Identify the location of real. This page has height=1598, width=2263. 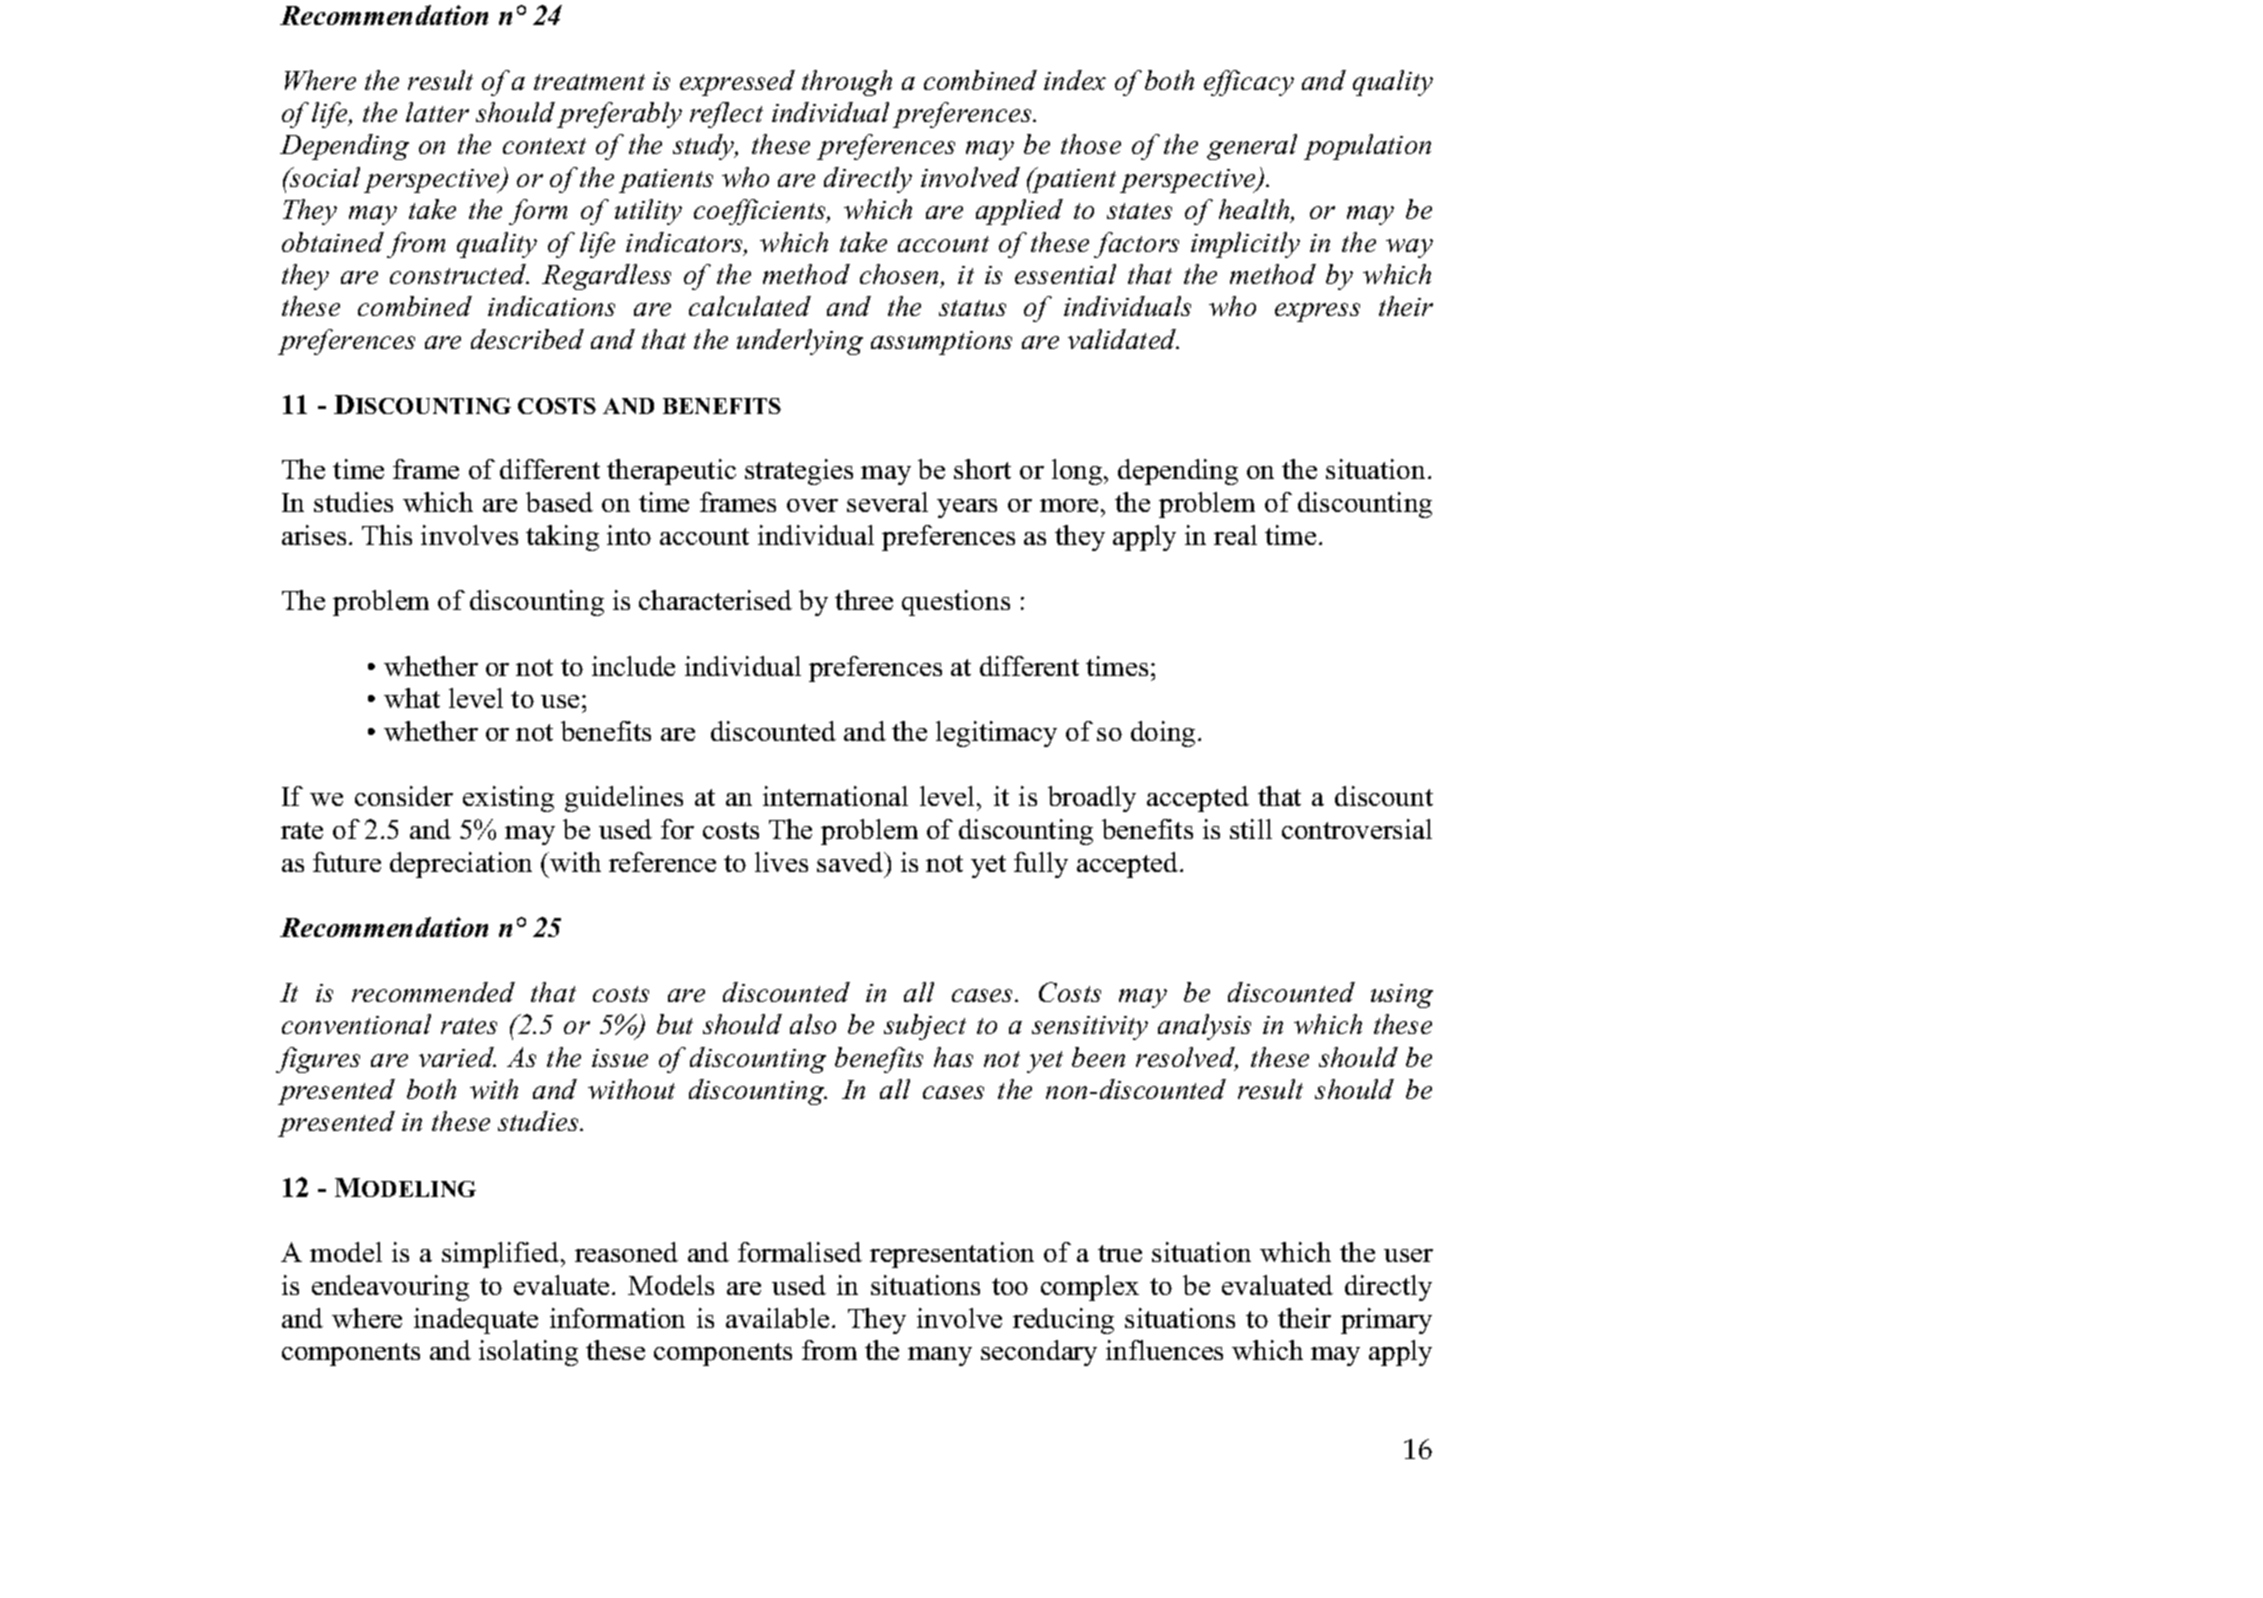
(1235, 535).
